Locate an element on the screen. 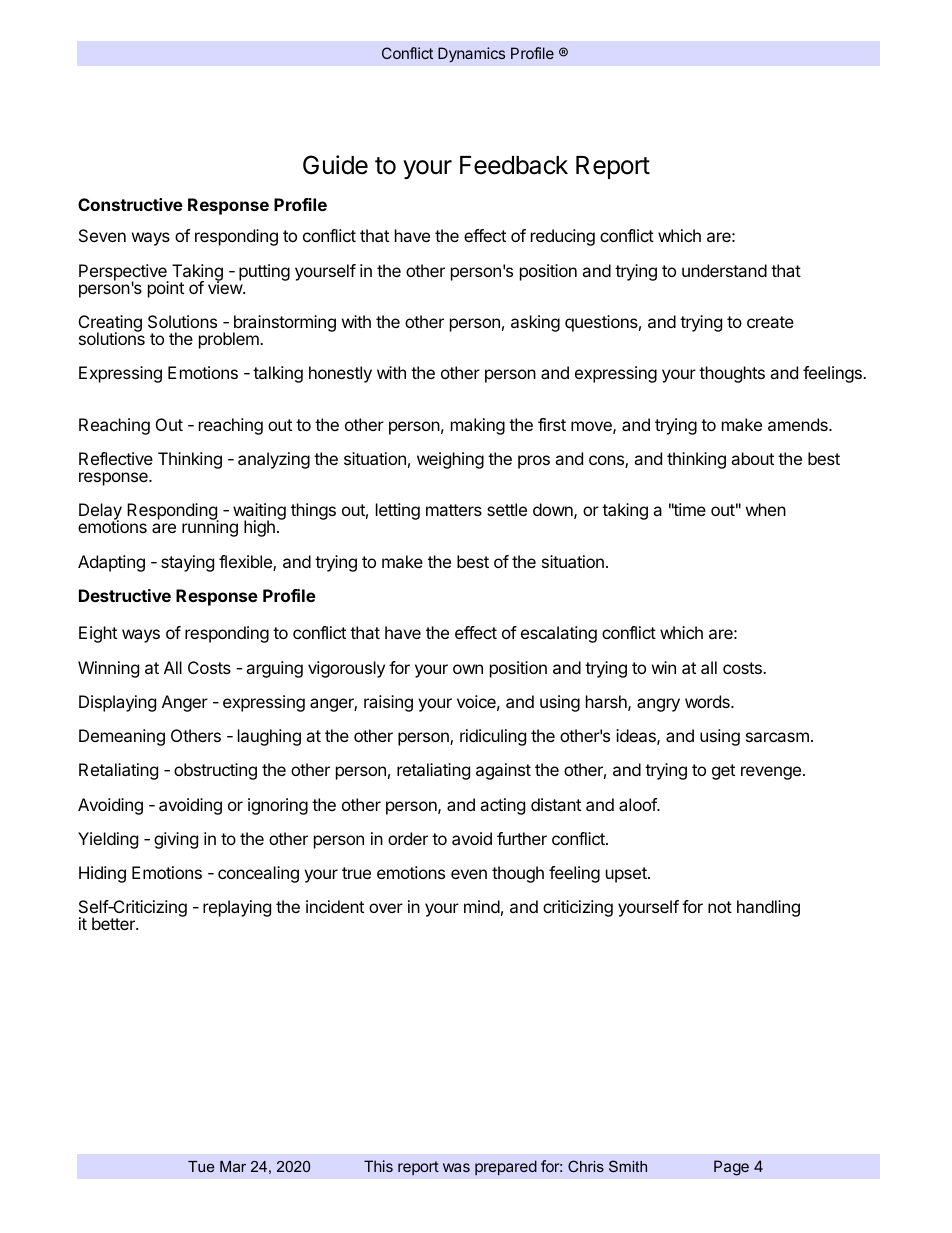 The image size is (952, 1233). obstructing is located at coordinates (215, 771).
